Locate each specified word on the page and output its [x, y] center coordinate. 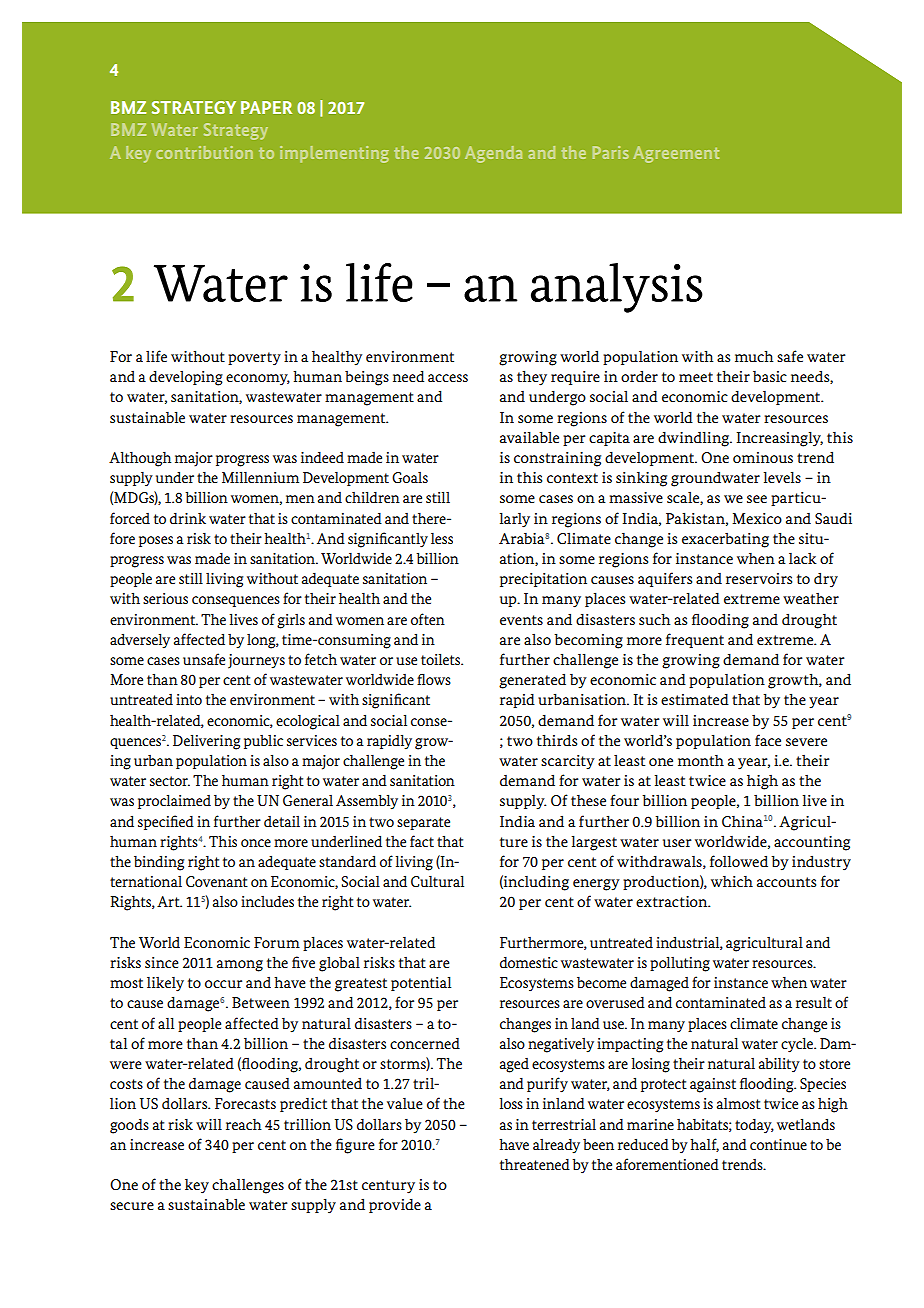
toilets [442, 659]
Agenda [493, 154]
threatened [535, 1164]
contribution [204, 152]
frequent [695, 640]
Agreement [676, 154]
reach [244, 1124]
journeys [256, 661]
